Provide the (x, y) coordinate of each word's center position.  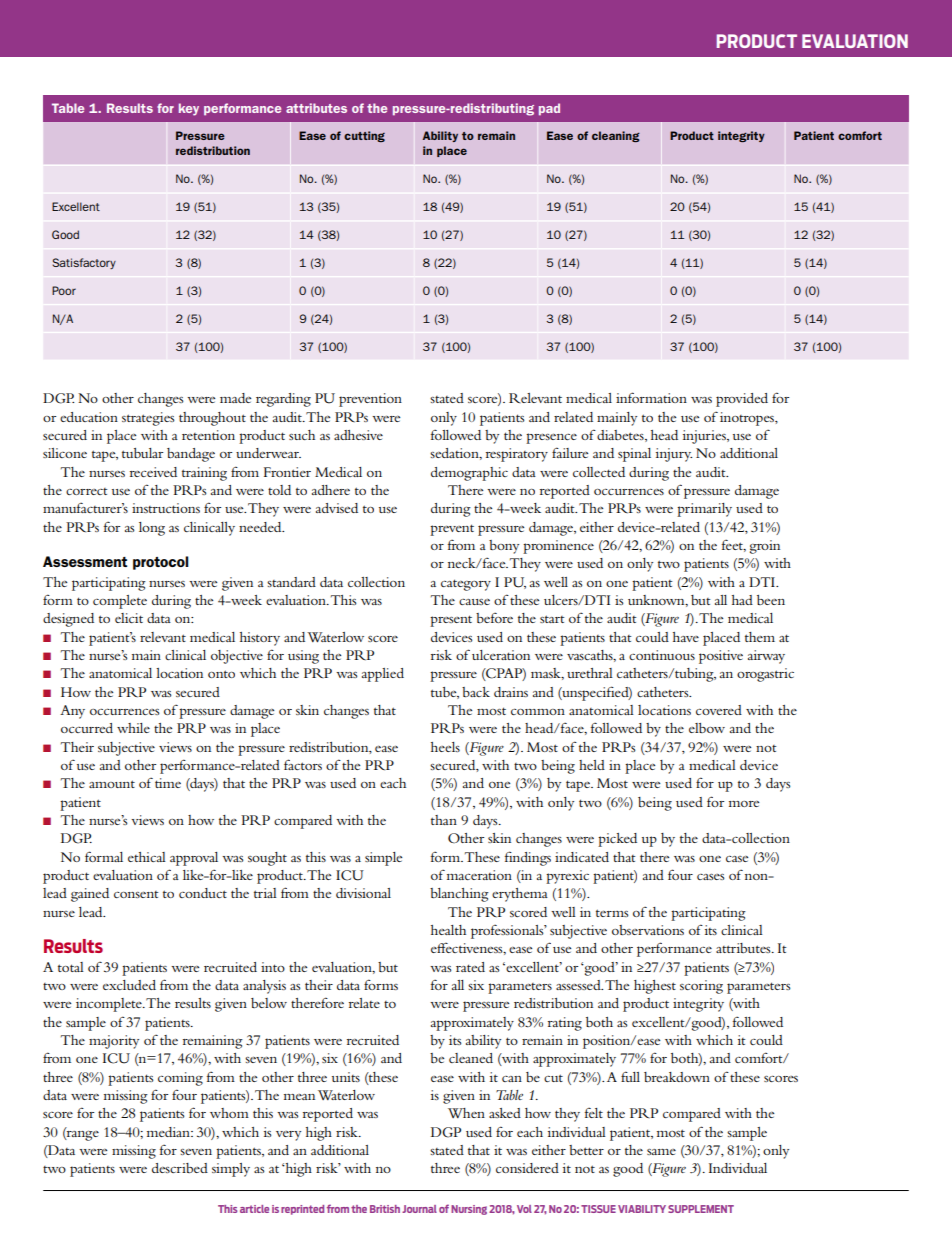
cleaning (616, 136)
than (444, 820)
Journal (419, 1209)
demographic (469, 474)
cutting (364, 136)
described (180, 1168)
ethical (147, 857)
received (153, 472)
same (661, 1152)
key (189, 109)
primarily (704, 510)
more (744, 804)
